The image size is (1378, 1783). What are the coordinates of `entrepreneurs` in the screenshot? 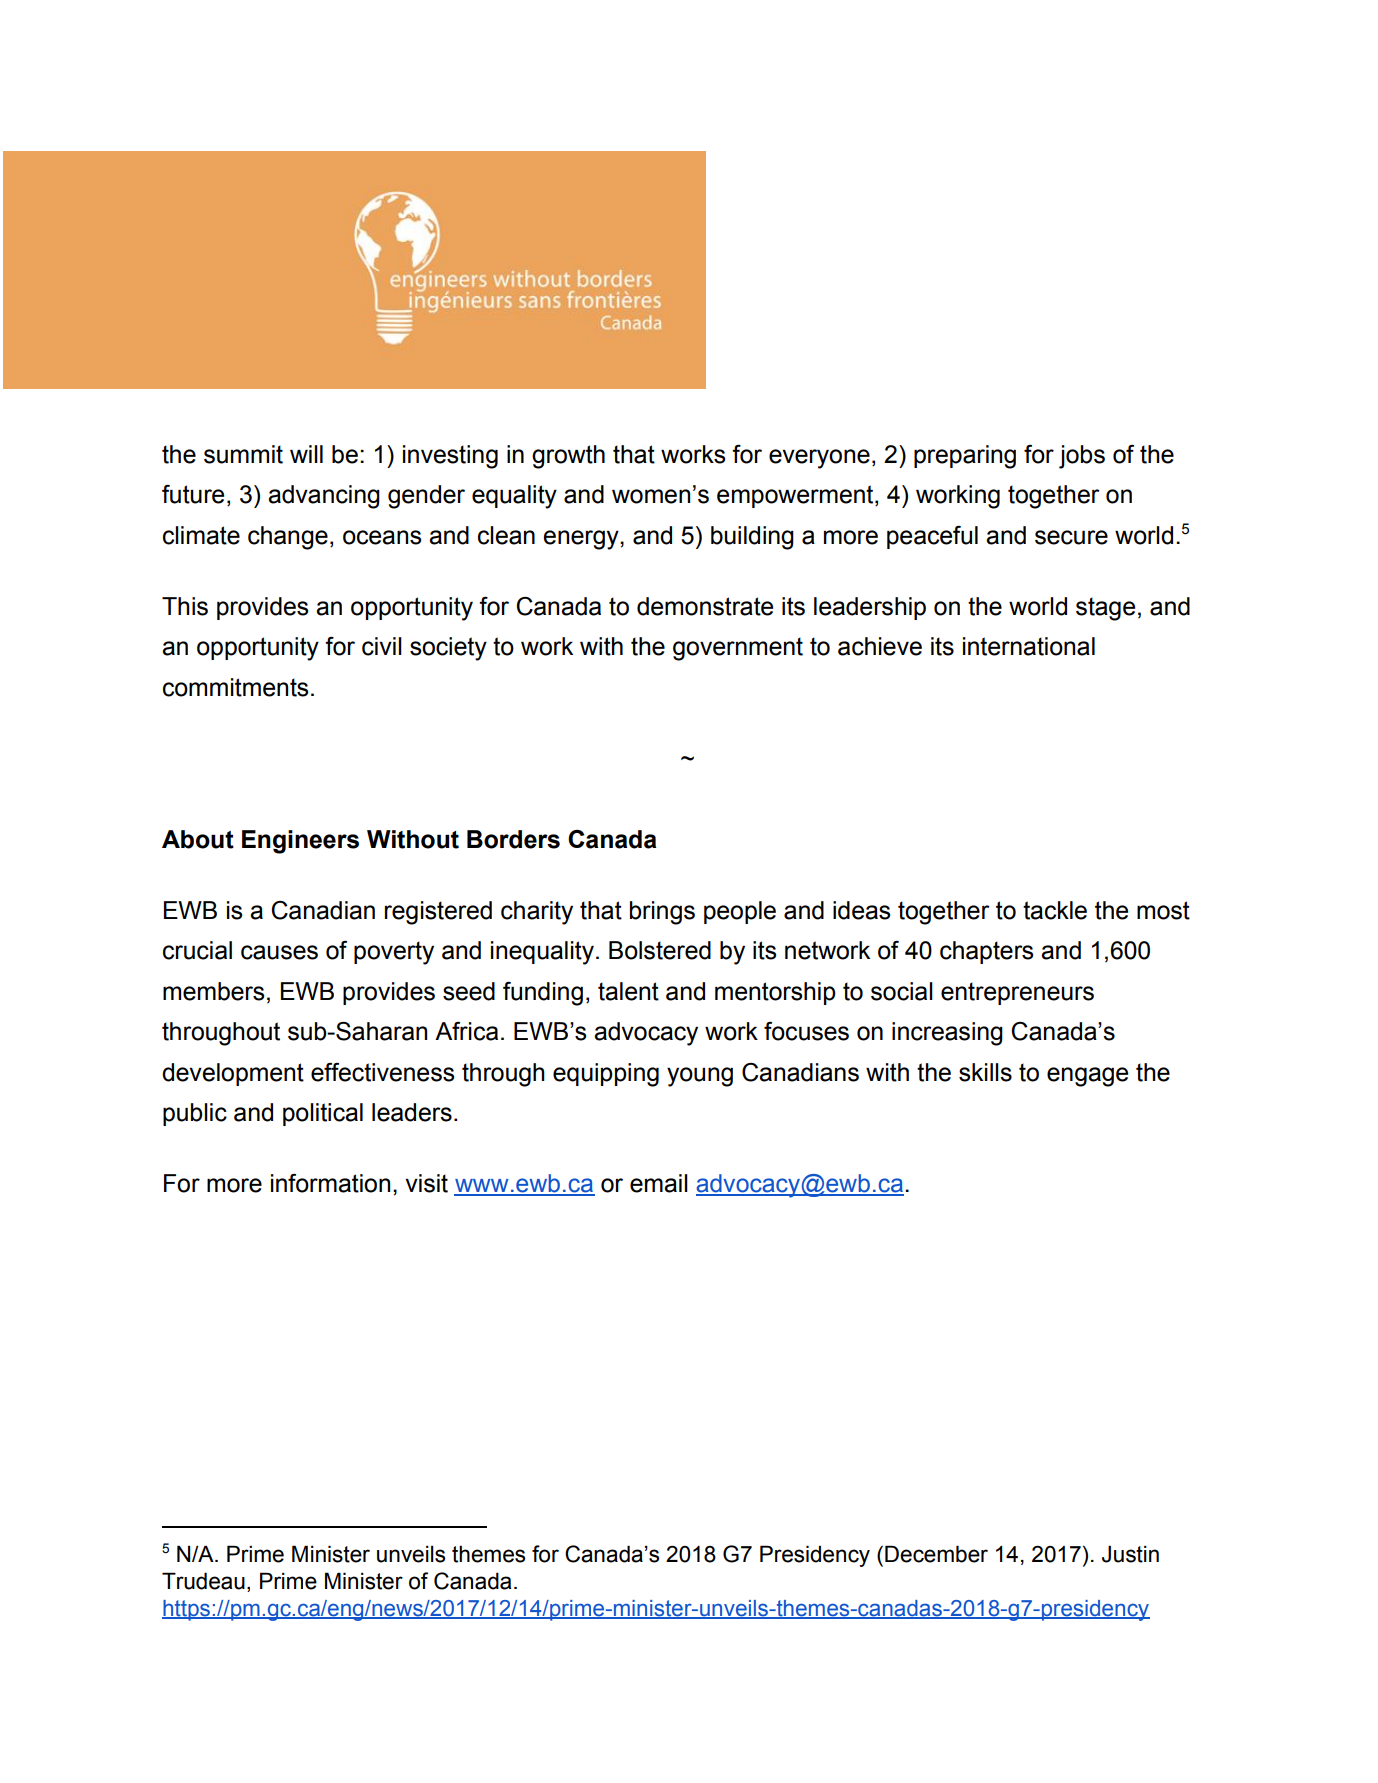 It's located at (1017, 993).
